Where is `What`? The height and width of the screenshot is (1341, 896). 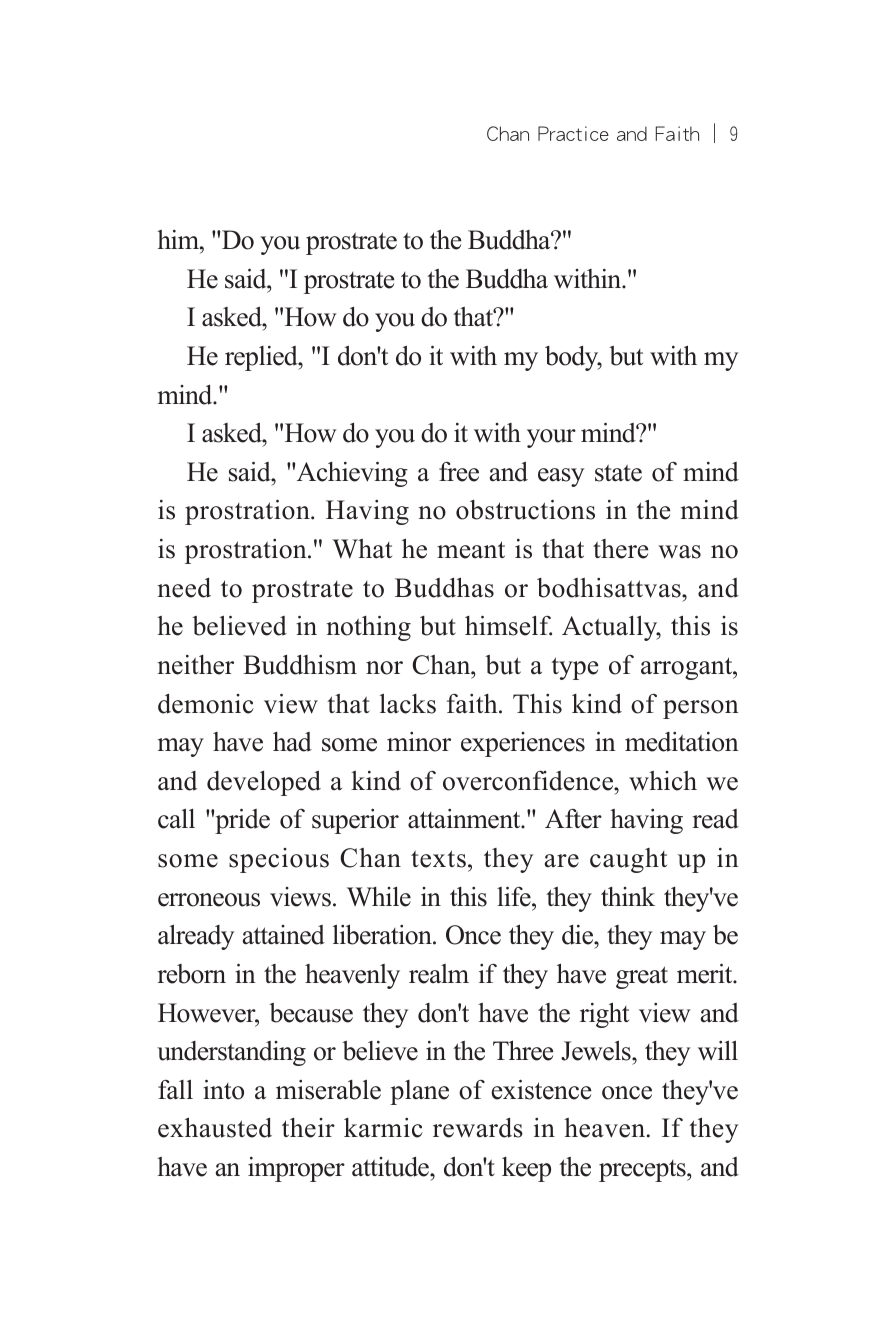 What is located at coordinates (362, 549).
